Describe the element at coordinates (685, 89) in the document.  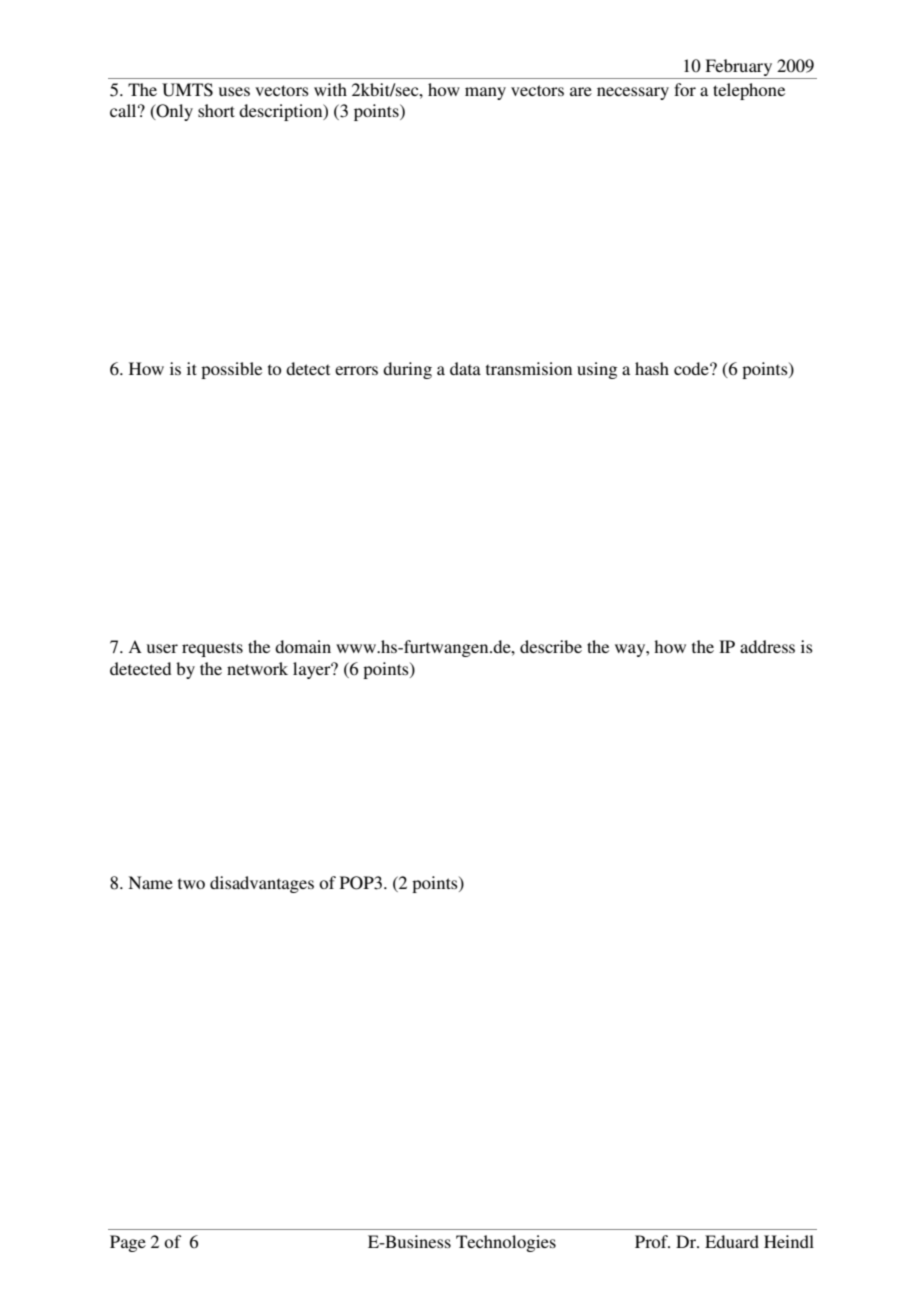
I see `for` at that location.
